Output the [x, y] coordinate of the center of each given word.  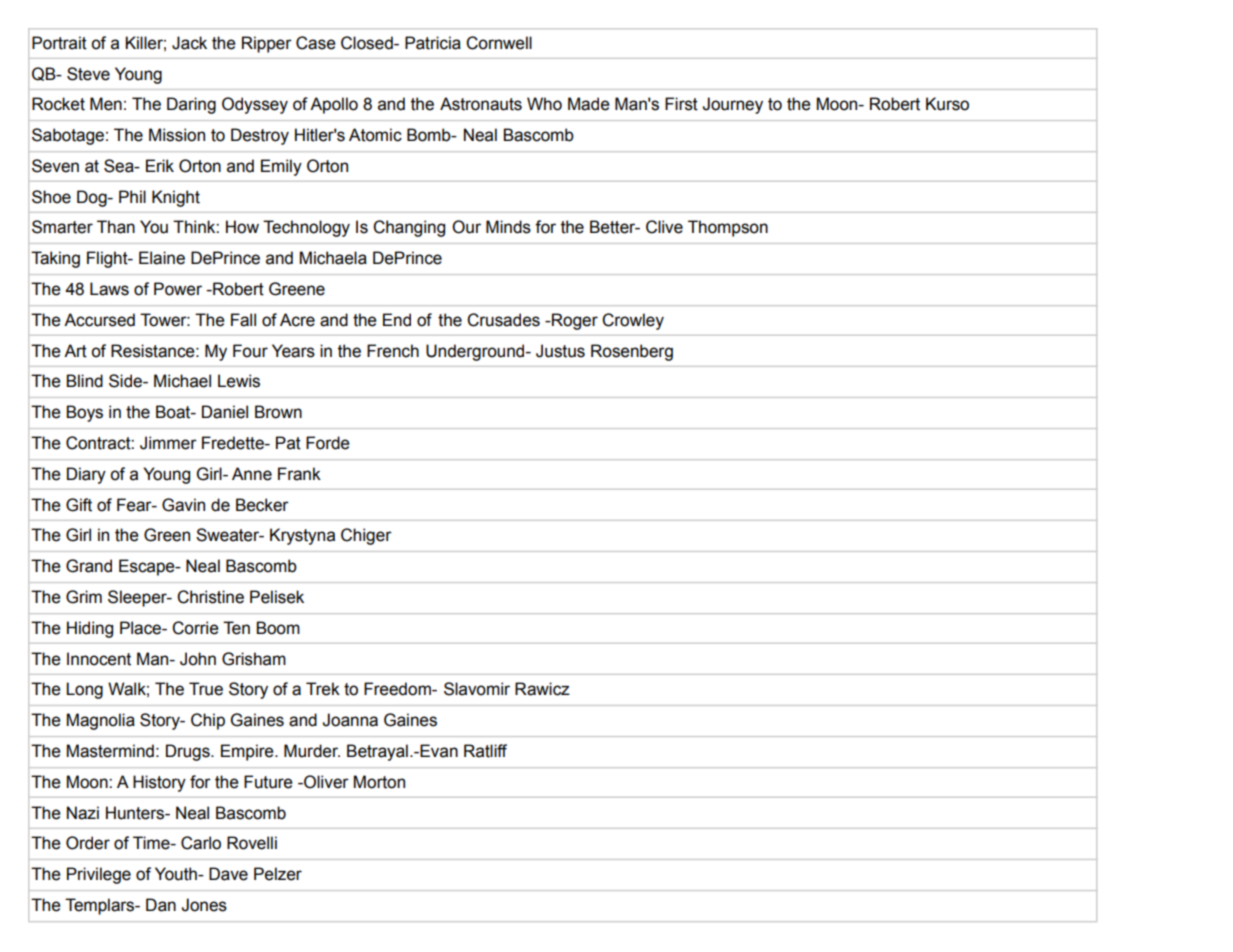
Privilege [99, 875]
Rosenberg [632, 352]
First [681, 104]
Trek [323, 689]
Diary [86, 475]
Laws [109, 289]
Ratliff [485, 751]
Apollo [334, 105]
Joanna [350, 720]
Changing [409, 228]
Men [106, 104]
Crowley [633, 321]
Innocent [99, 659]
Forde [328, 443]
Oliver [325, 782]
